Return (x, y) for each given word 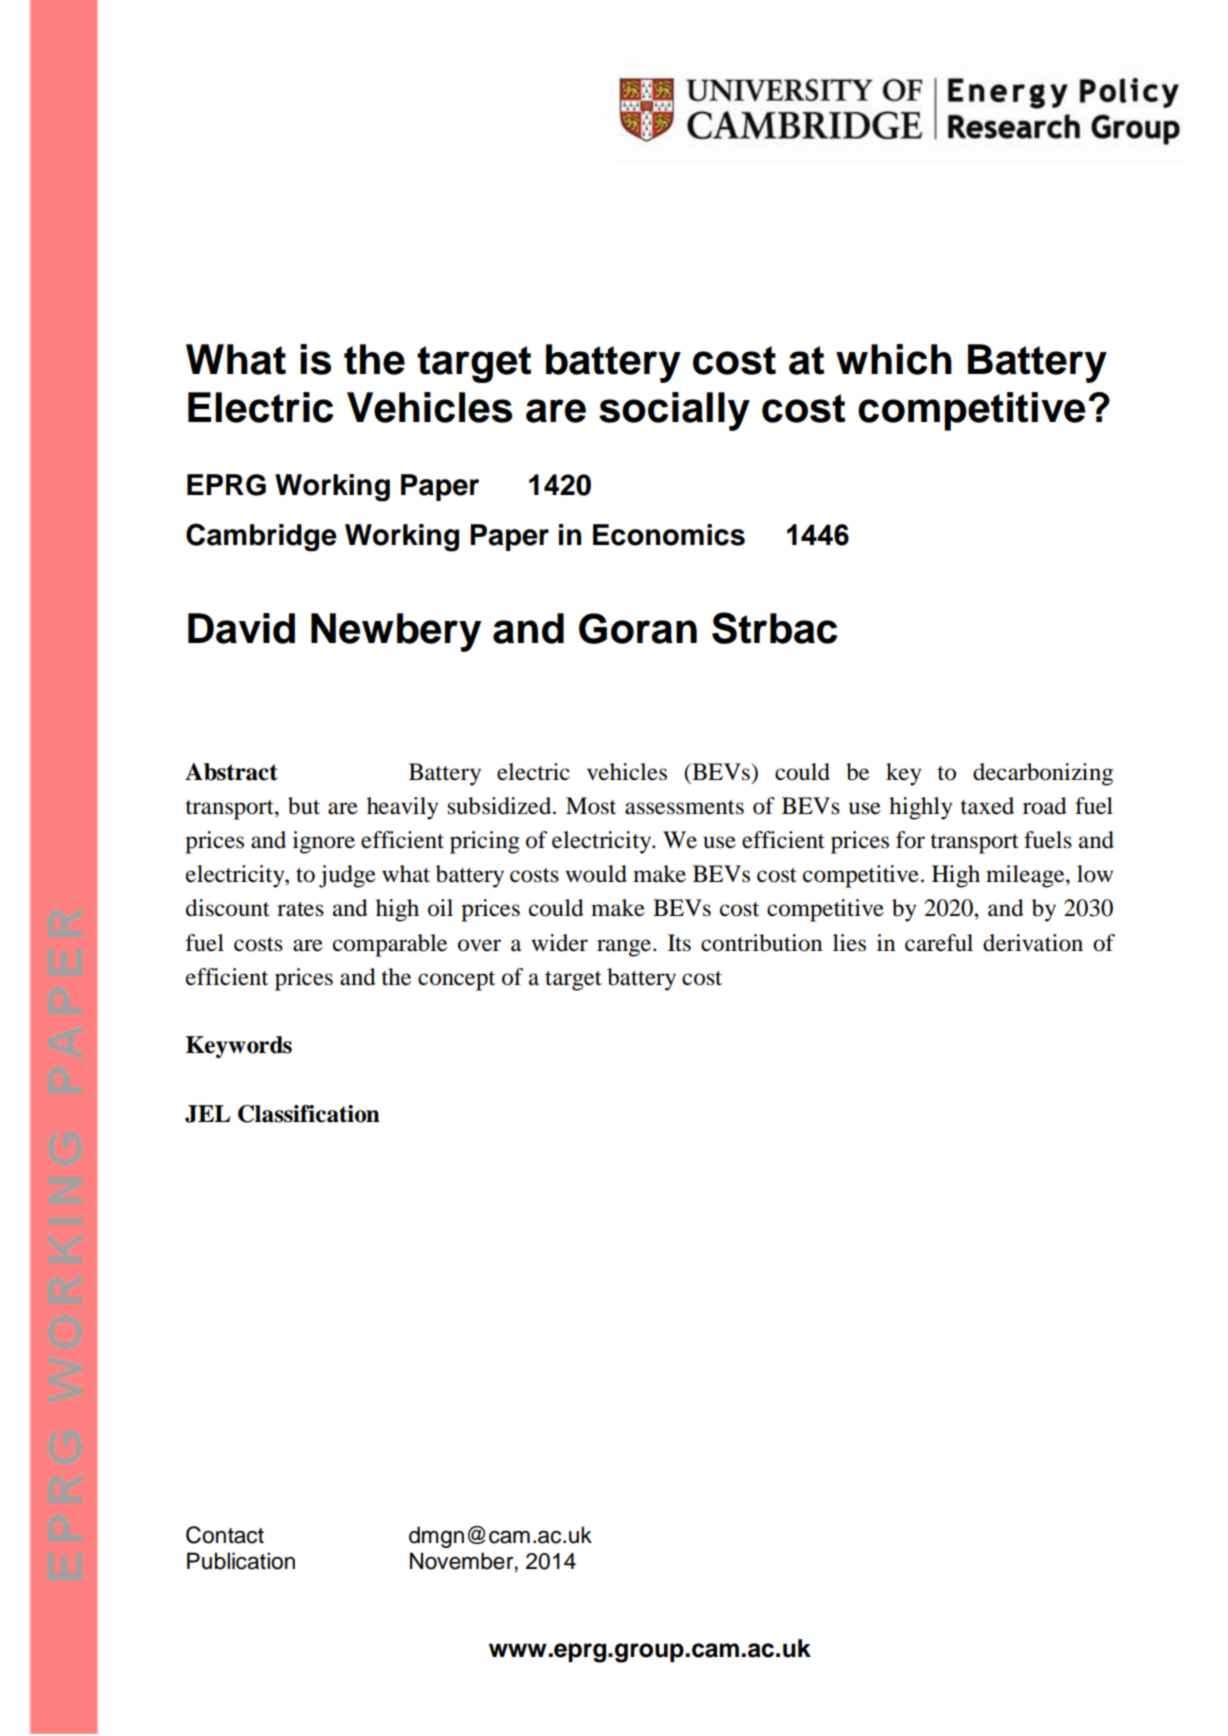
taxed (987, 806)
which (894, 359)
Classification (309, 1114)
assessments (684, 807)
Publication (241, 1561)
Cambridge (261, 537)
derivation (1033, 943)
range (625, 948)
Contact (225, 1535)
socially (674, 411)
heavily (403, 808)
